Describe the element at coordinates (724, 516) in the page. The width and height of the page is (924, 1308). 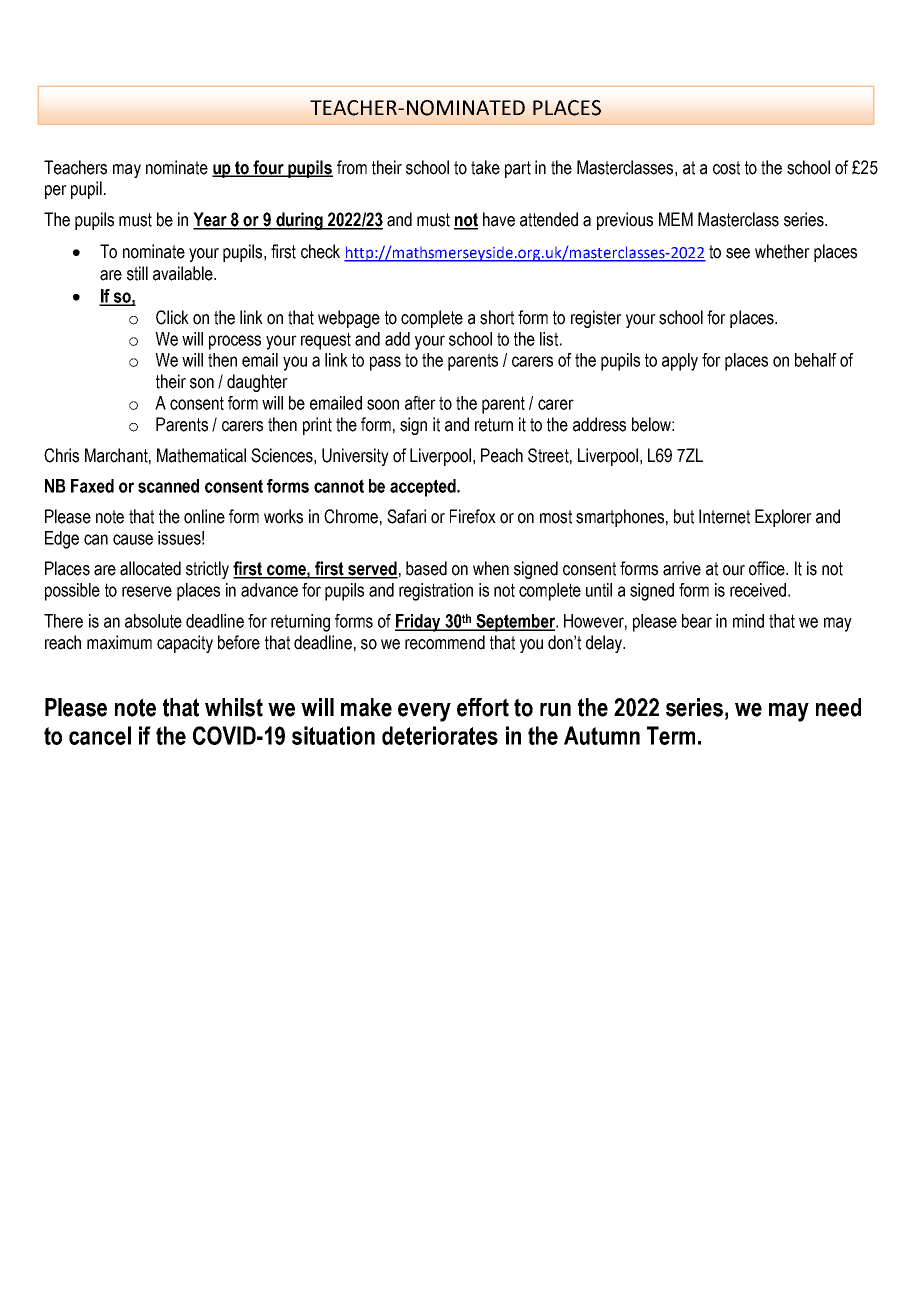
I see `Internet` at that location.
